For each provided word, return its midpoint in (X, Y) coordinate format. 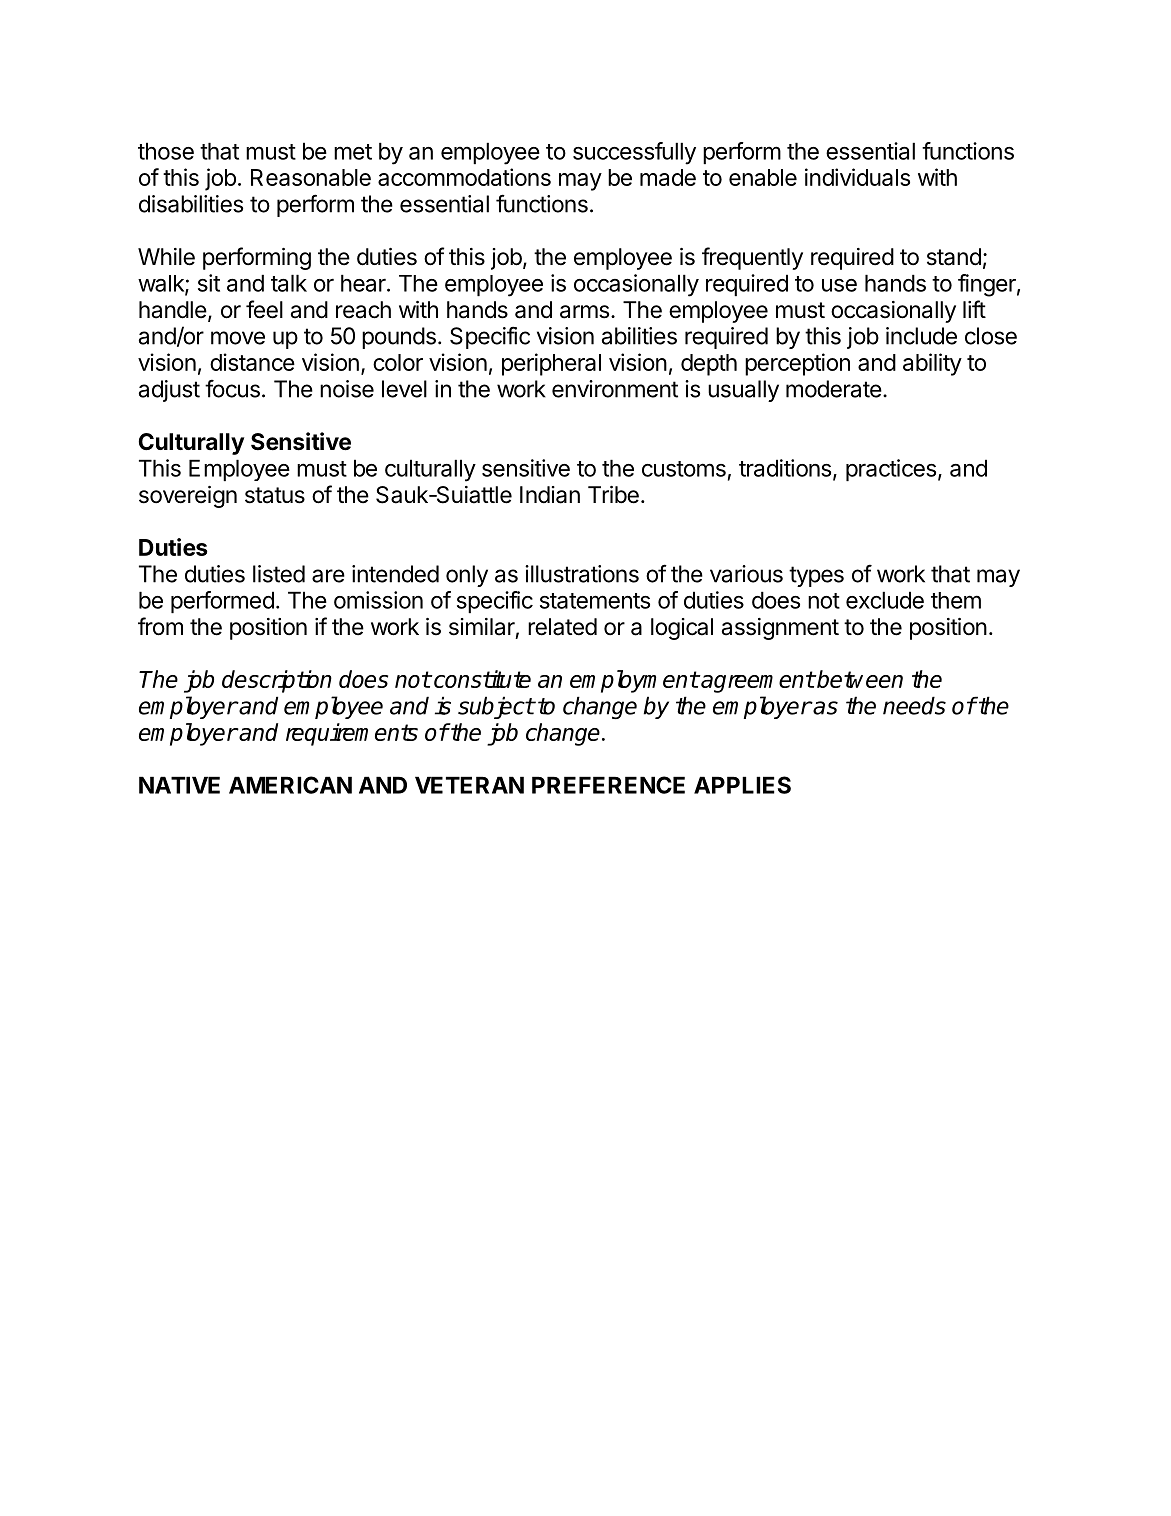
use (839, 285)
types (816, 576)
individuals (857, 177)
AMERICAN (290, 785)
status (275, 495)
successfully (634, 153)
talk (289, 283)
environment (615, 389)
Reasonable (311, 177)
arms (584, 312)
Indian (550, 495)
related (562, 627)
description (277, 681)
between (859, 679)
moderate (834, 389)
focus (232, 388)
